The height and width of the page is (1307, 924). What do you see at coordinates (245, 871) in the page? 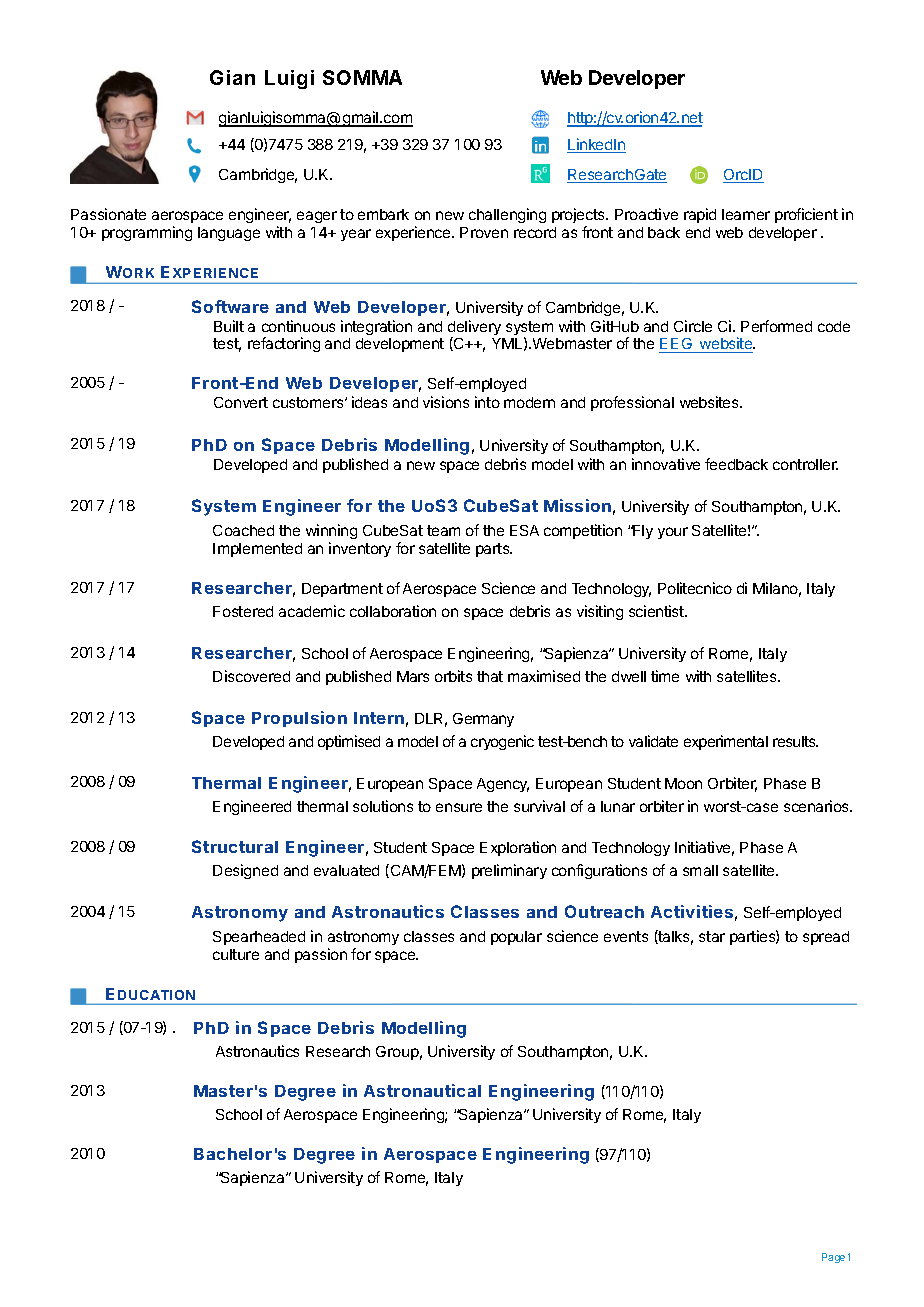
I see `Designed` at bounding box center [245, 871].
